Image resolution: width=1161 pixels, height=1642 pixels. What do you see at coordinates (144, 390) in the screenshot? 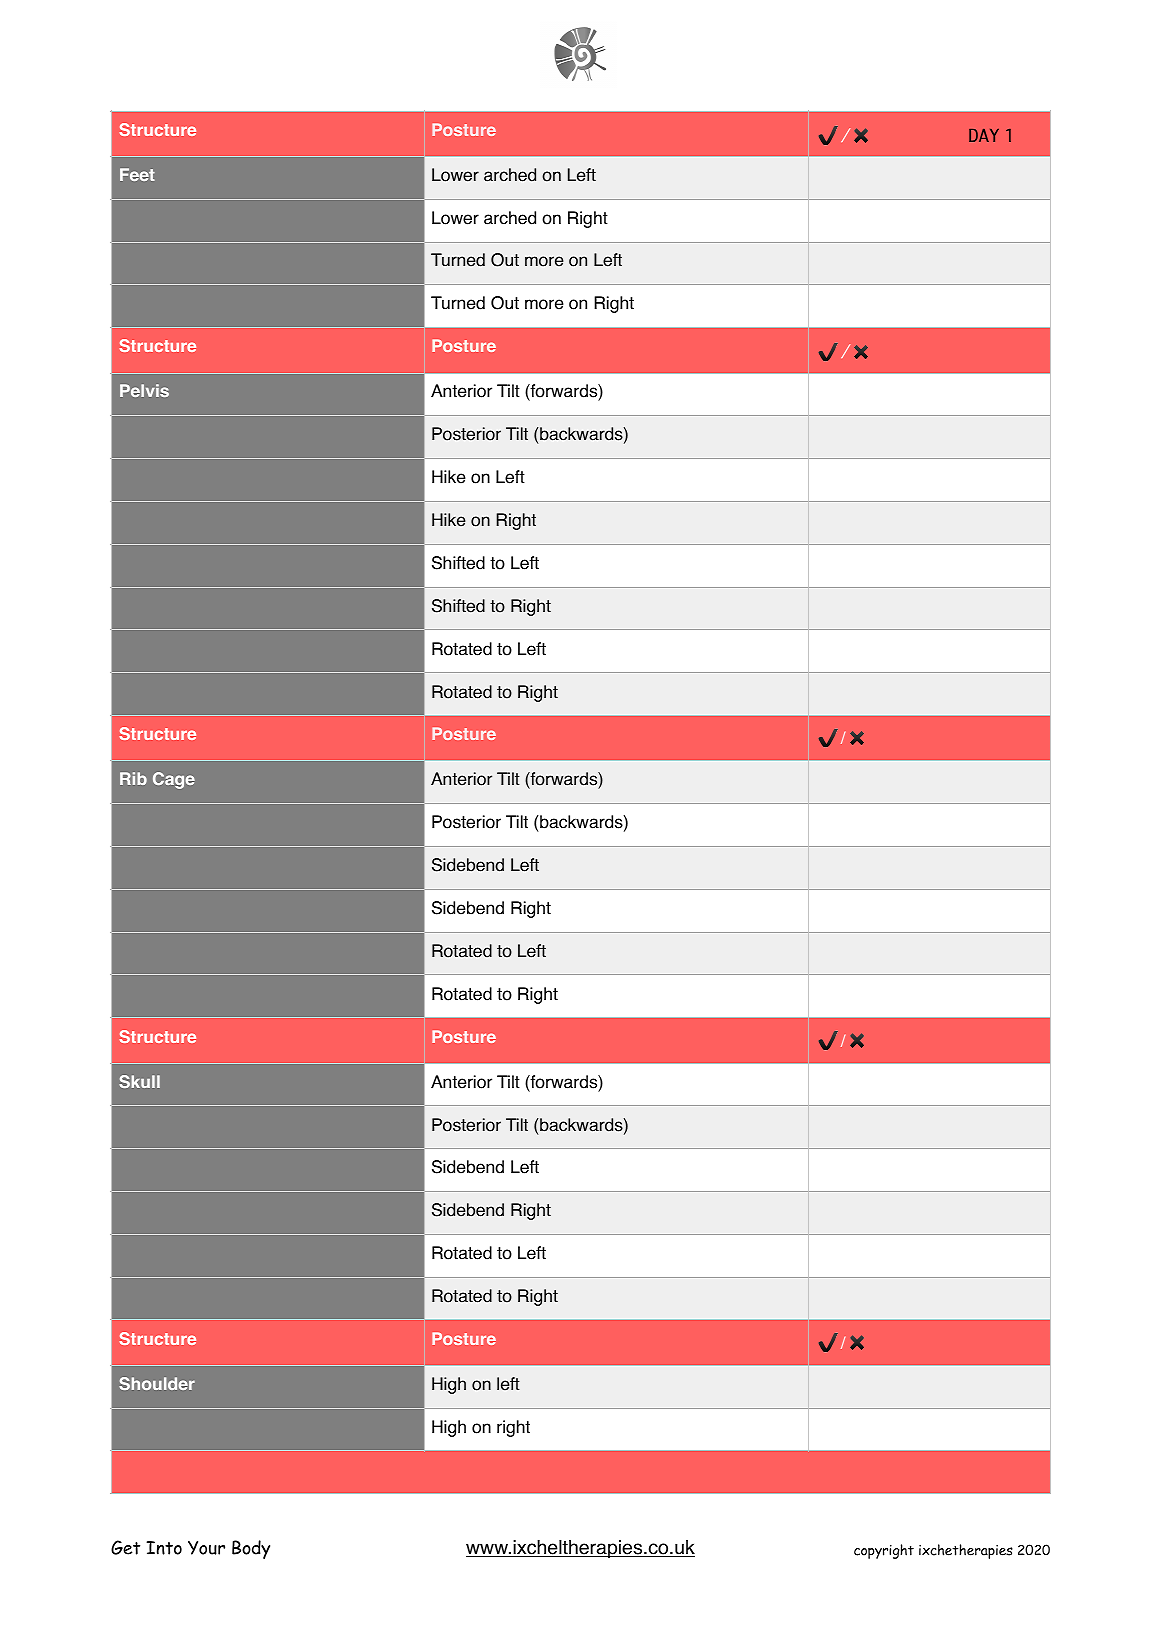
I see `Pelvis` at bounding box center [144, 390].
